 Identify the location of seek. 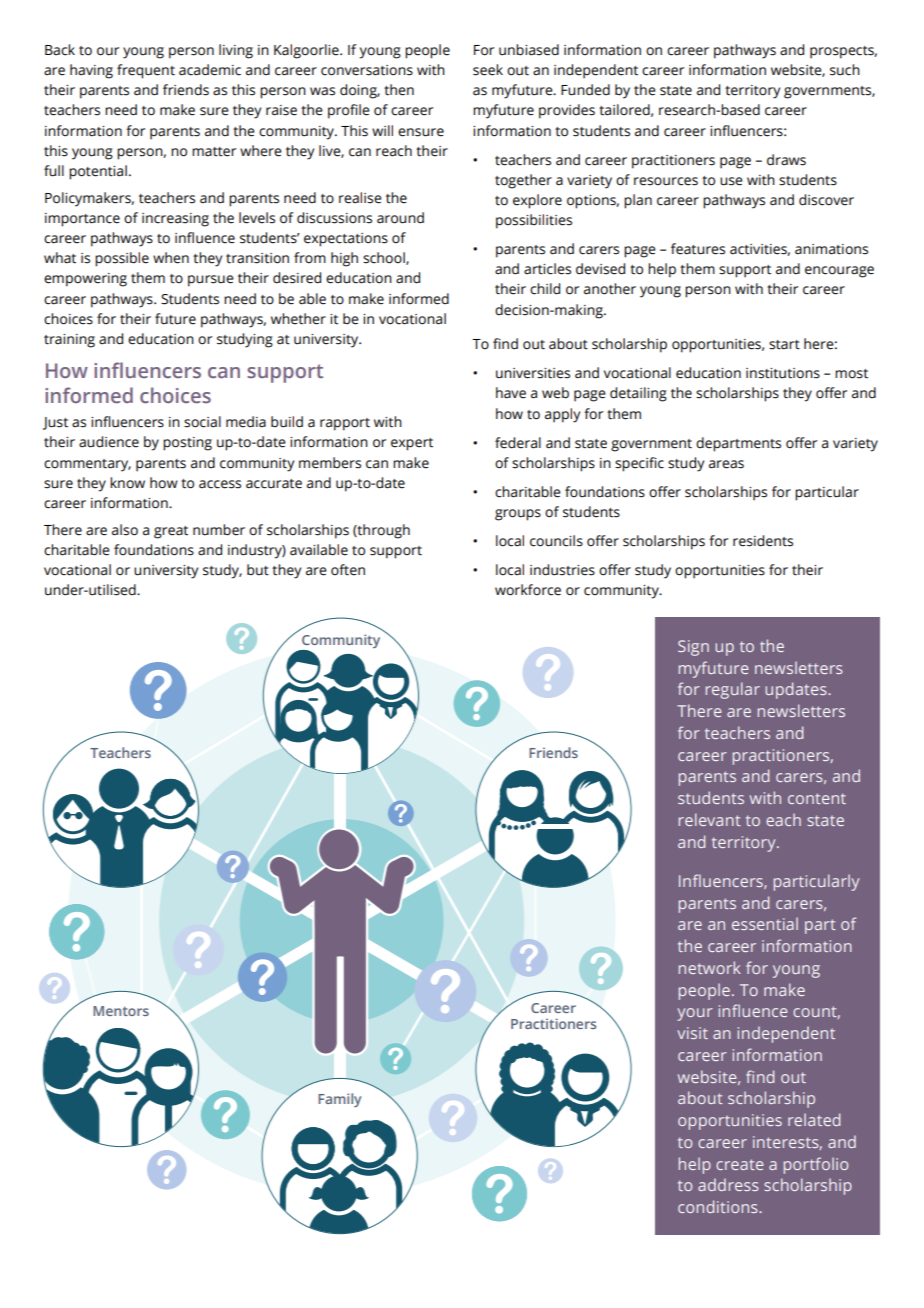
(488, 70).
